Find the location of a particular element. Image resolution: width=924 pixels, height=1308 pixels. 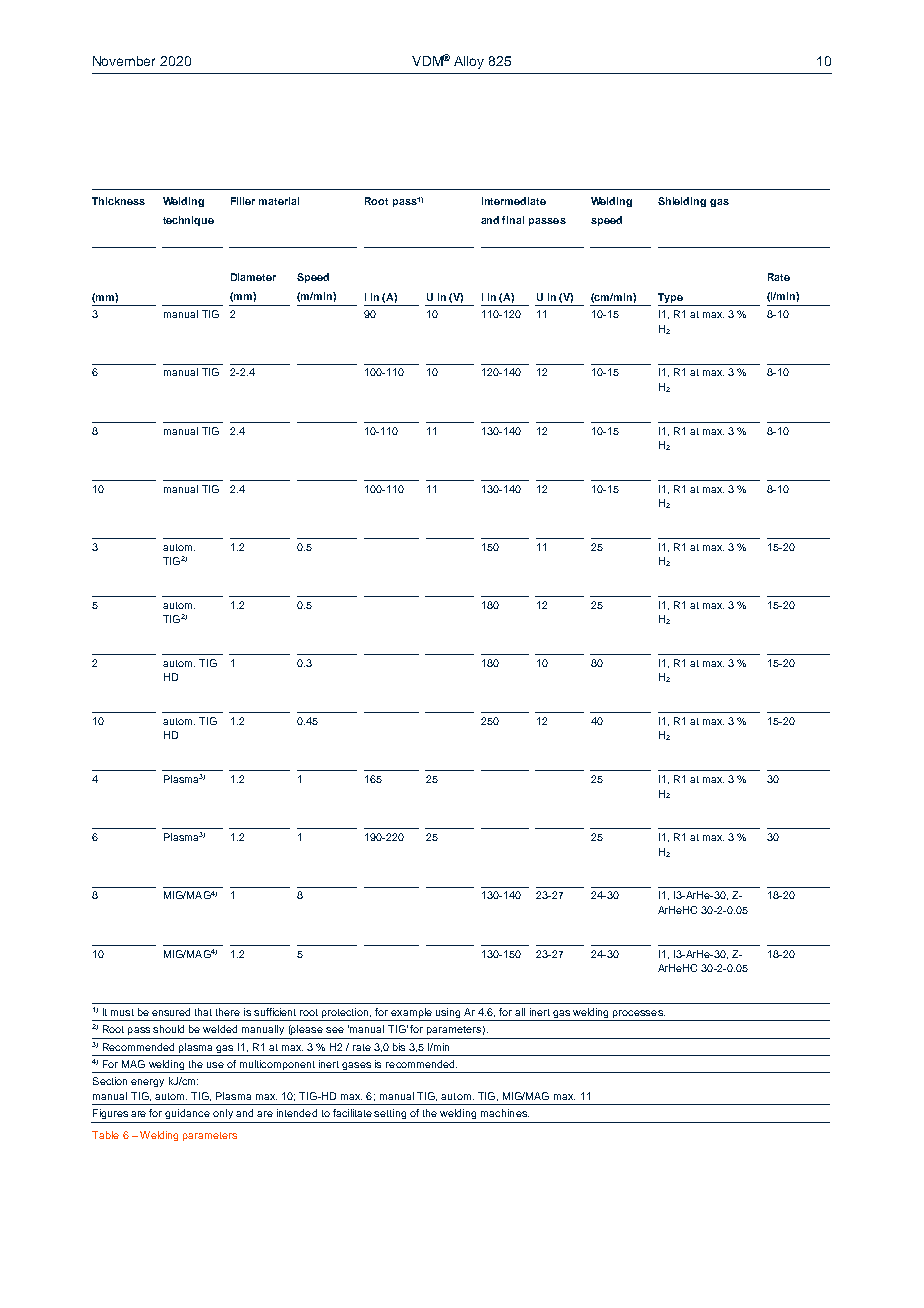

processes is located at coordinates (639, 1014).
